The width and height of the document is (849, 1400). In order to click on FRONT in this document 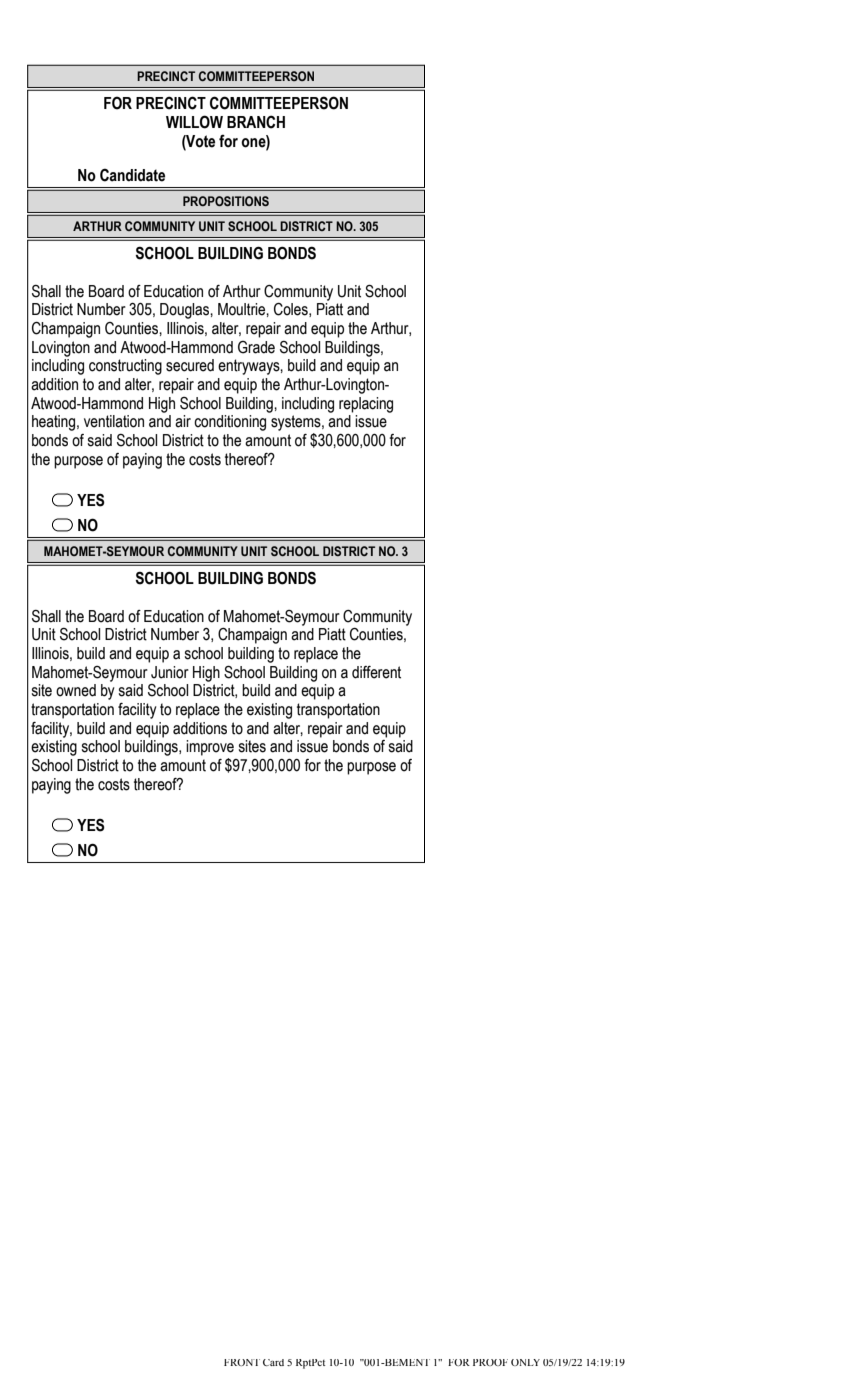, I will do `click(242, 1362)`.
